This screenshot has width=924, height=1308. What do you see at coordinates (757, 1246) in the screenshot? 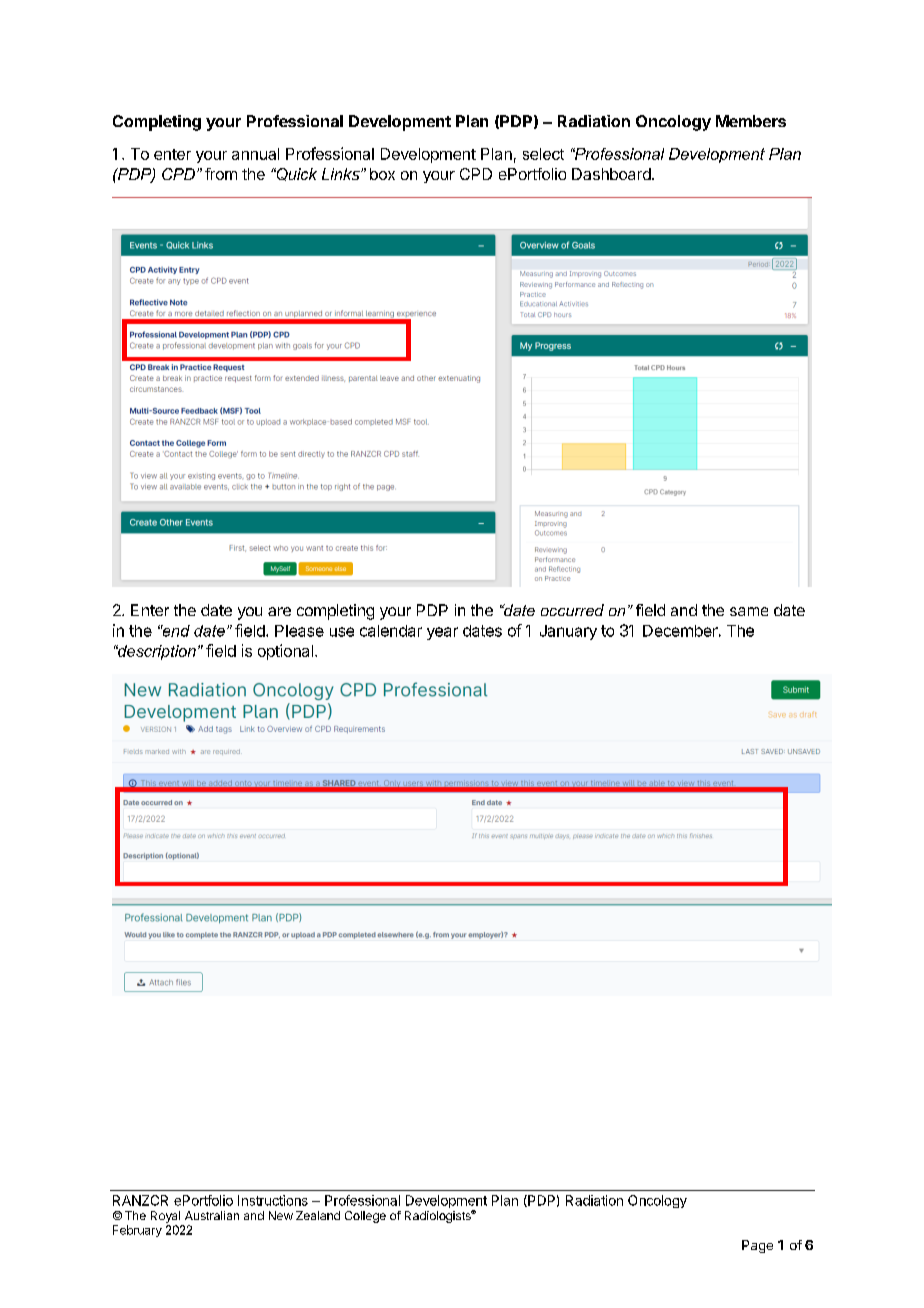
I see `Page` at bounding box center [757, 1246].
